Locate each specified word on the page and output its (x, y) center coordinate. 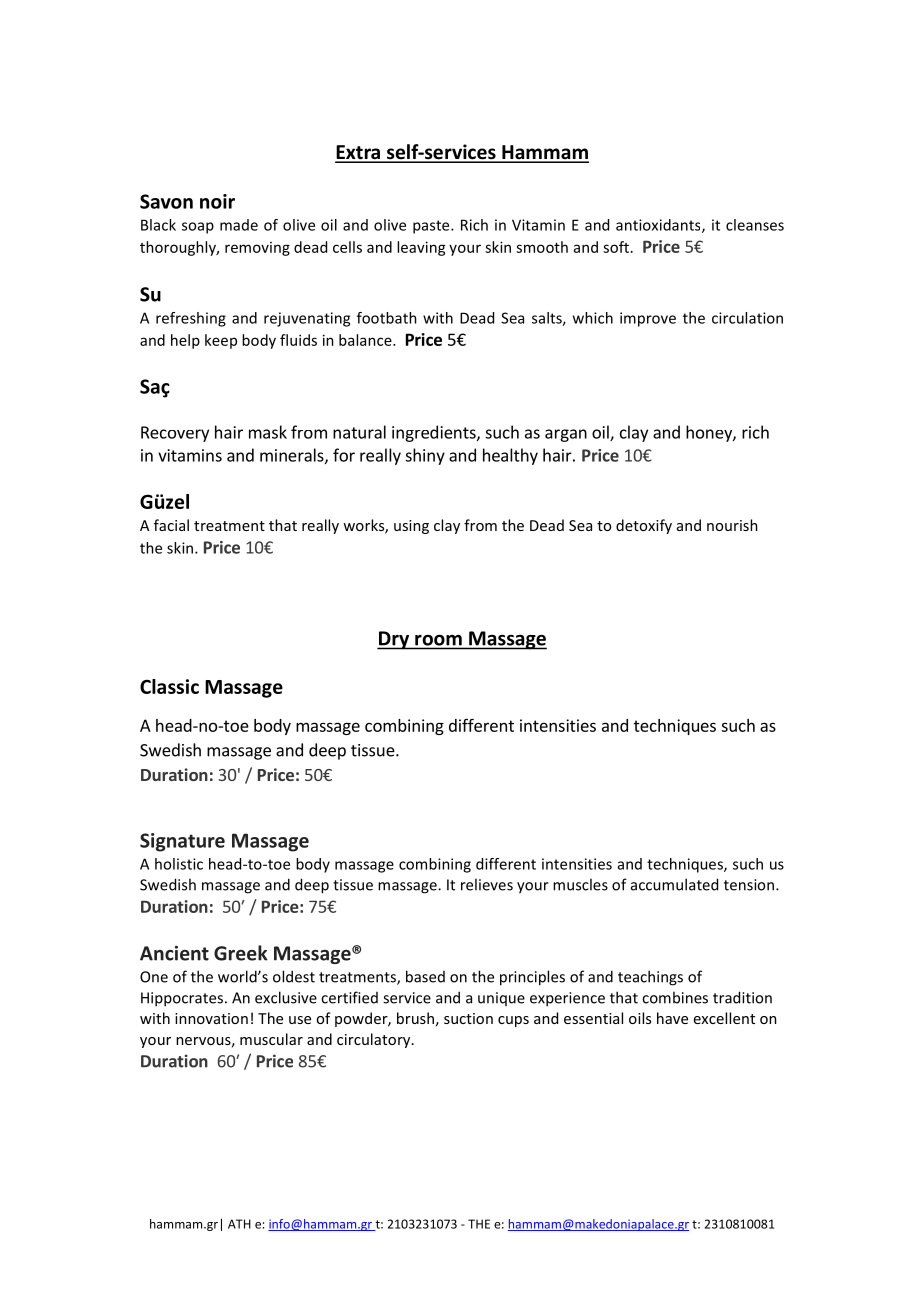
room (438, 640)
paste (432, 227)
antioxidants (659, 226)
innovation (211, 1018)
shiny (425, 456)
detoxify (644, 526)
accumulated (674, 884)
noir (217, 201)
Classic (169, 686)
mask (268, 432)
